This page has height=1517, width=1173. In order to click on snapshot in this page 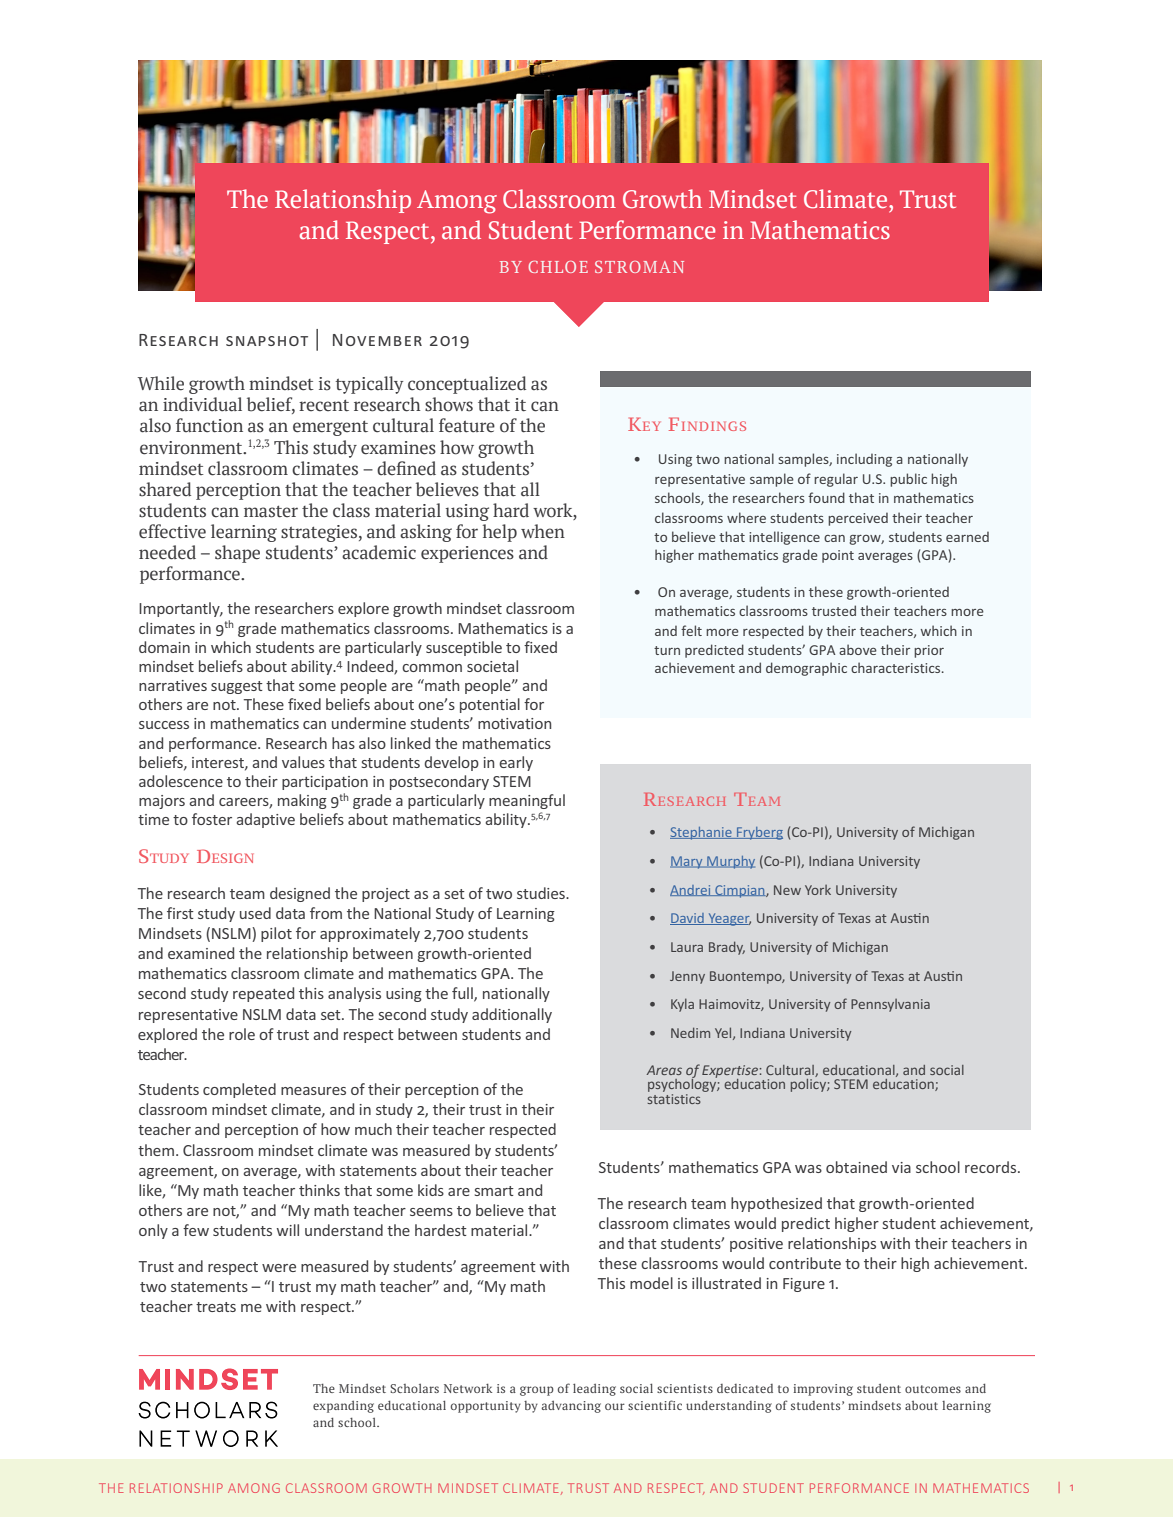, I will do `click(267, 341)`.
